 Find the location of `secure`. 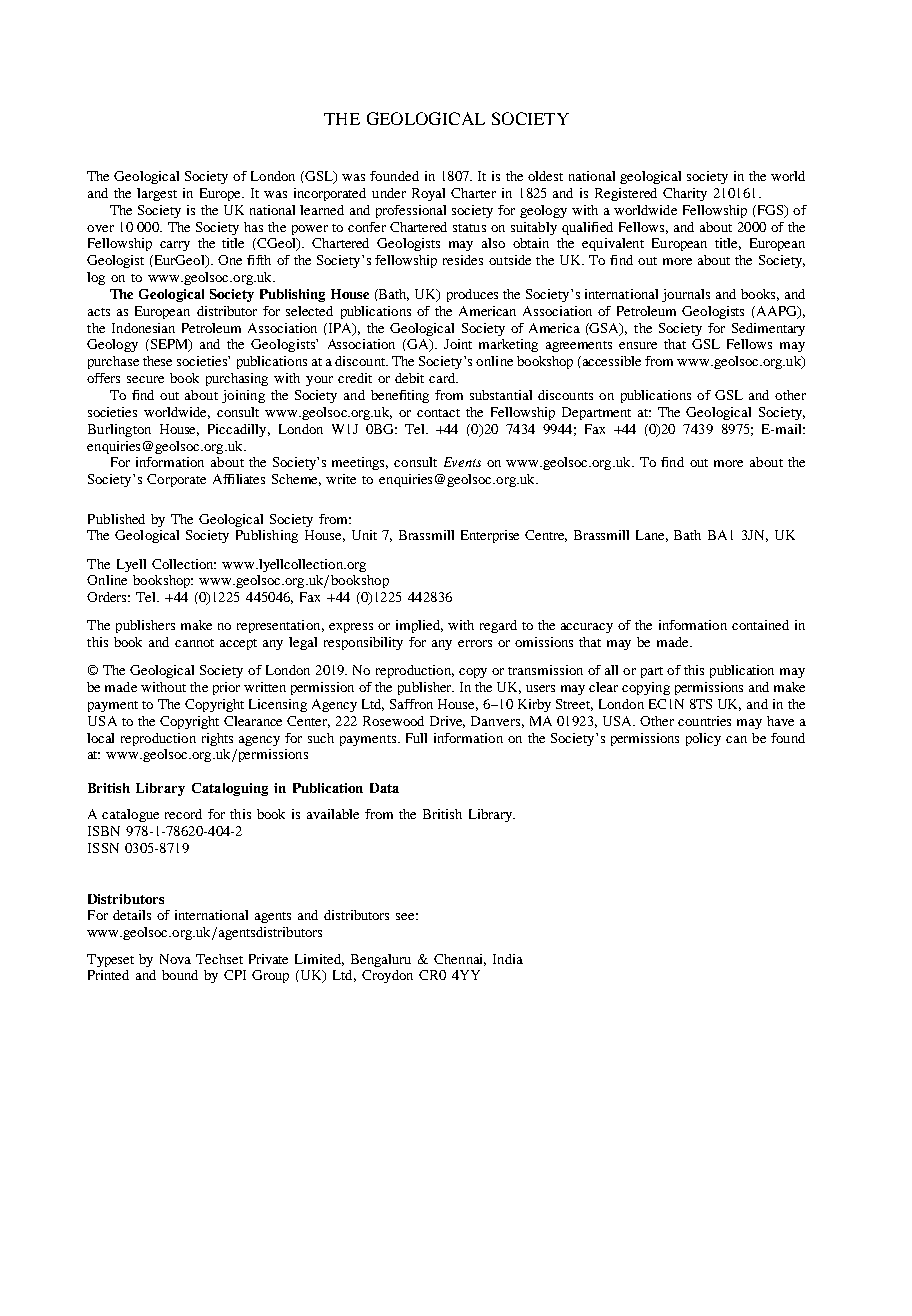

secure is located at coordinates (145, 379).
